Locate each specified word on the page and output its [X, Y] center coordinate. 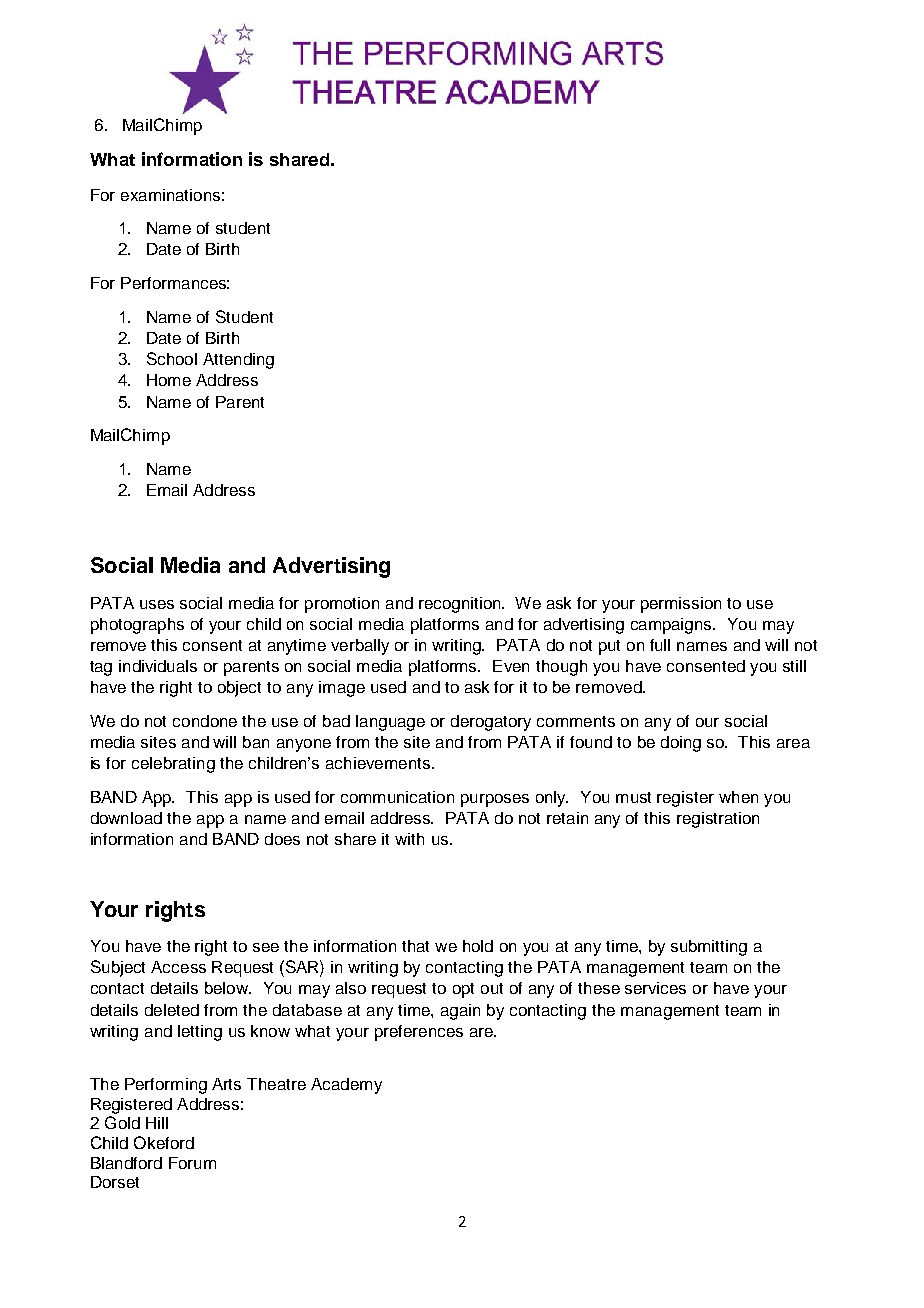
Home [169, 380]
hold [478, 946]
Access [178, 967]
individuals [158, 666]
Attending [238, 361]
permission [681, 605]
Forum [192, 1163]
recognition [461, 605]
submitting [709, 948]
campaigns [672, 626]
